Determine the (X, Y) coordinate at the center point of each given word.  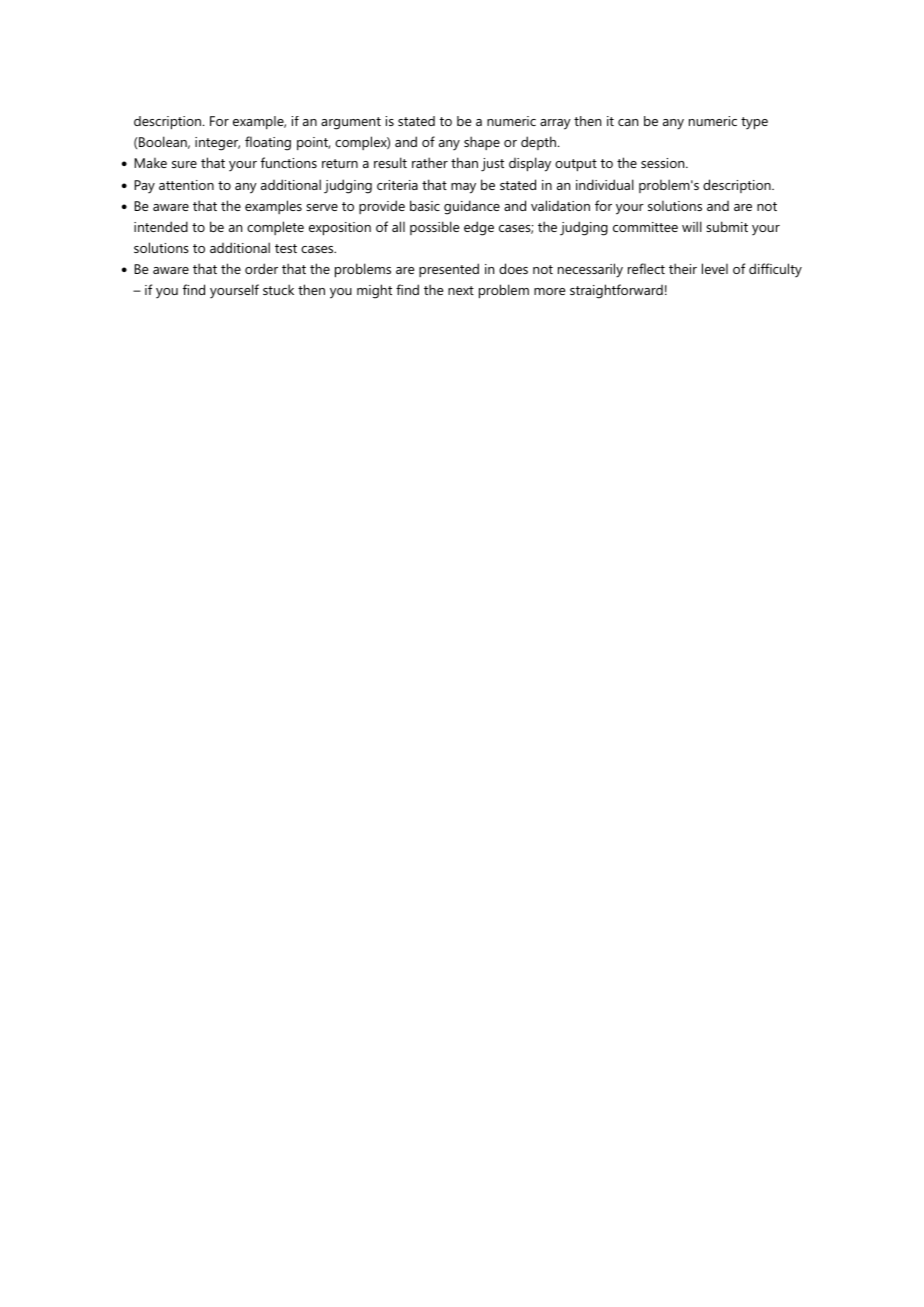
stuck (278, 289)
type (754, 123)
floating (268, 143)
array (555, 124)
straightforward (616, 291)
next (461, 290)
